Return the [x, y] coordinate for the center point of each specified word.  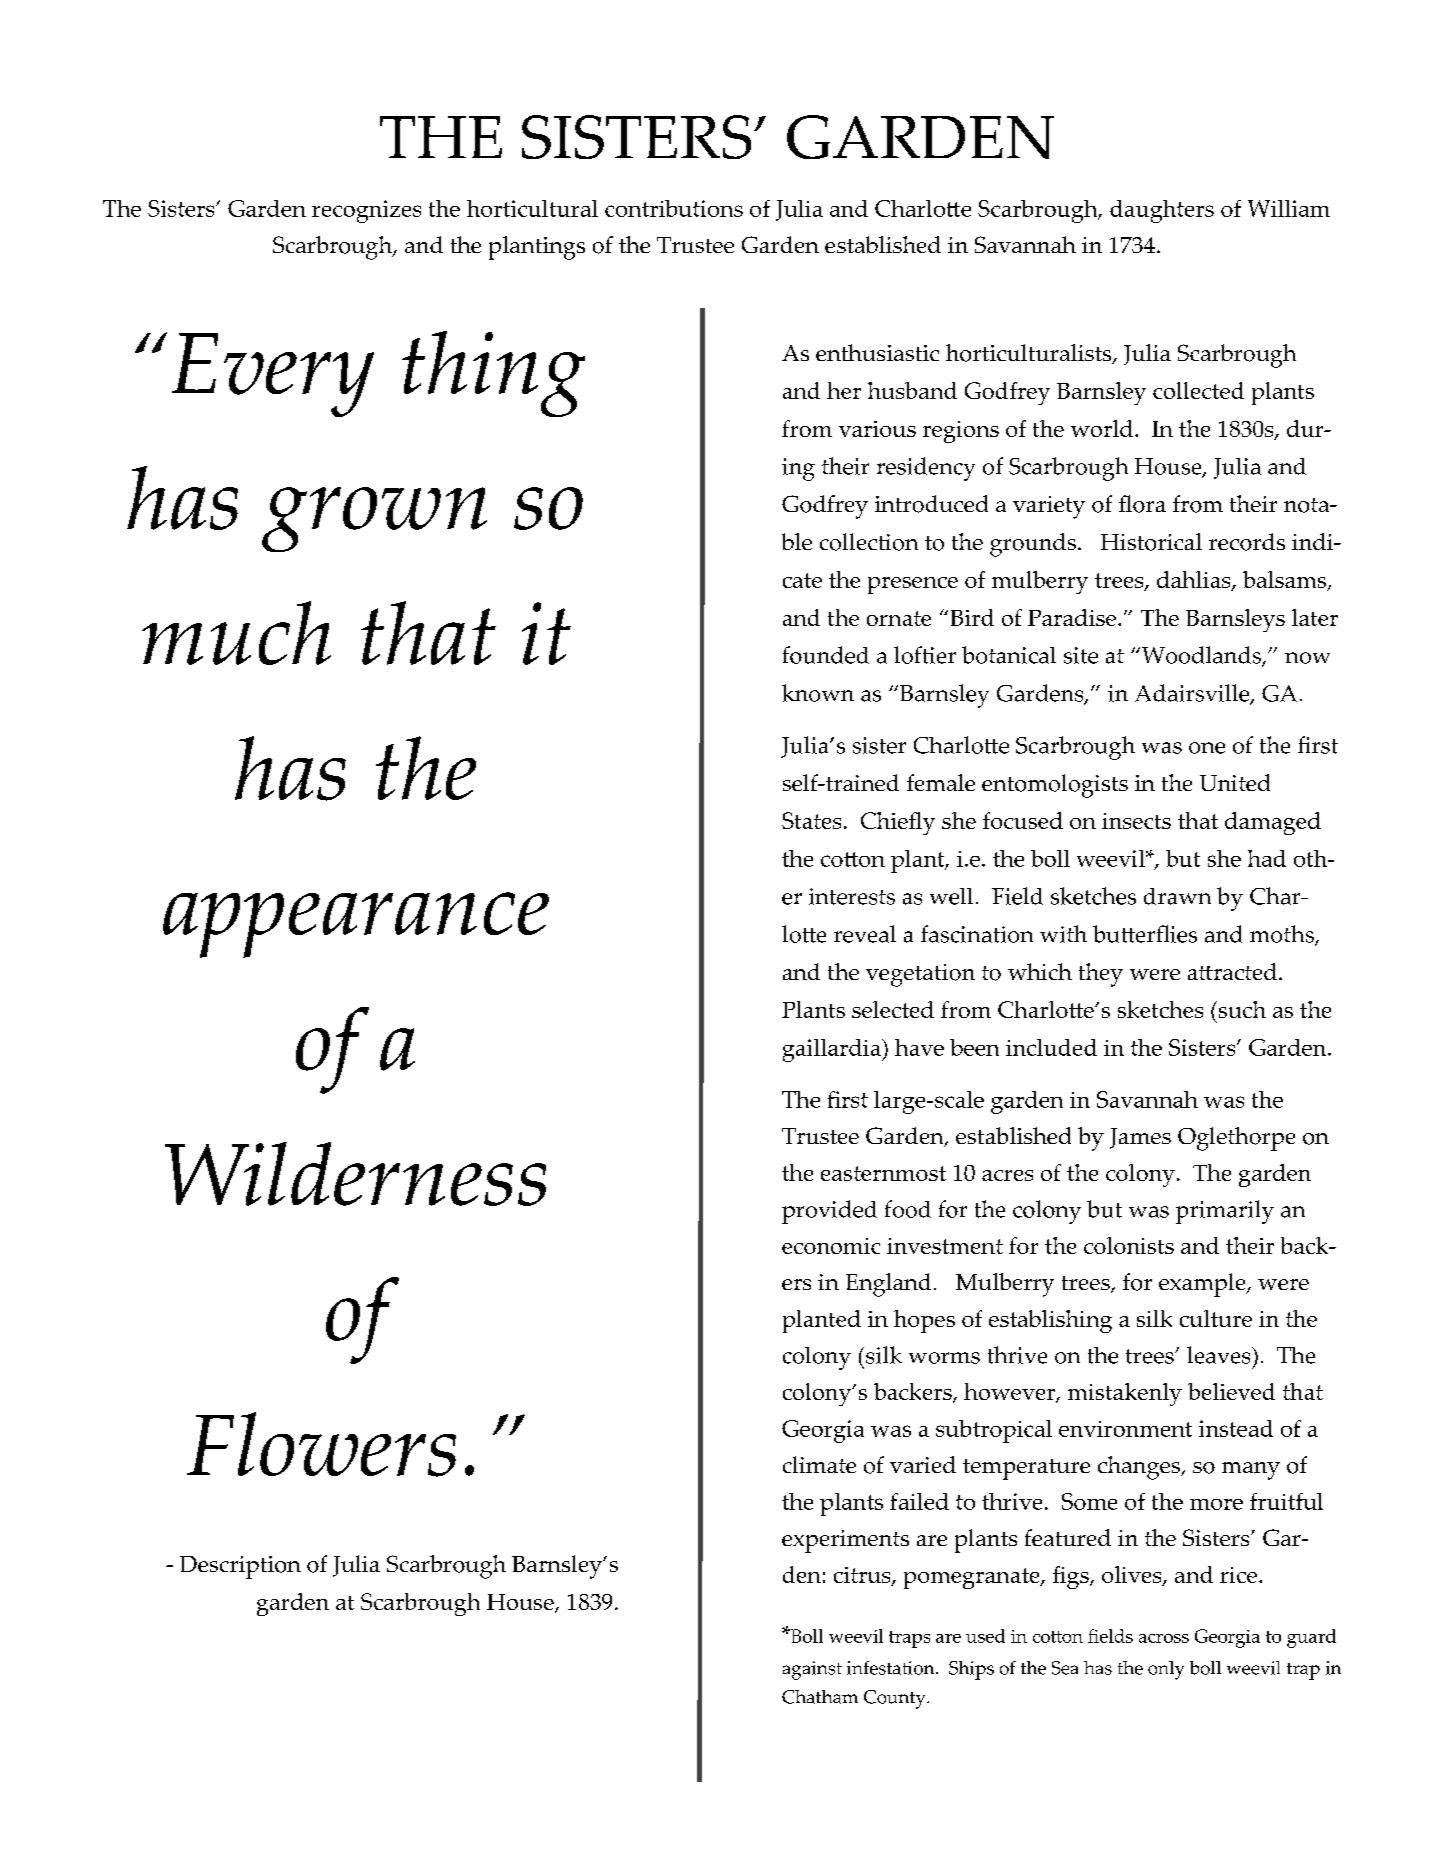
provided [829, 1212]
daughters [1162, 211]
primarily [1225, 1212]
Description [240, 1567]
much [236, 633]
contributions [674, 208]
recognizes [366, 211]
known [818, 693]
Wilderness [355, 1174]
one [1207, 748]
